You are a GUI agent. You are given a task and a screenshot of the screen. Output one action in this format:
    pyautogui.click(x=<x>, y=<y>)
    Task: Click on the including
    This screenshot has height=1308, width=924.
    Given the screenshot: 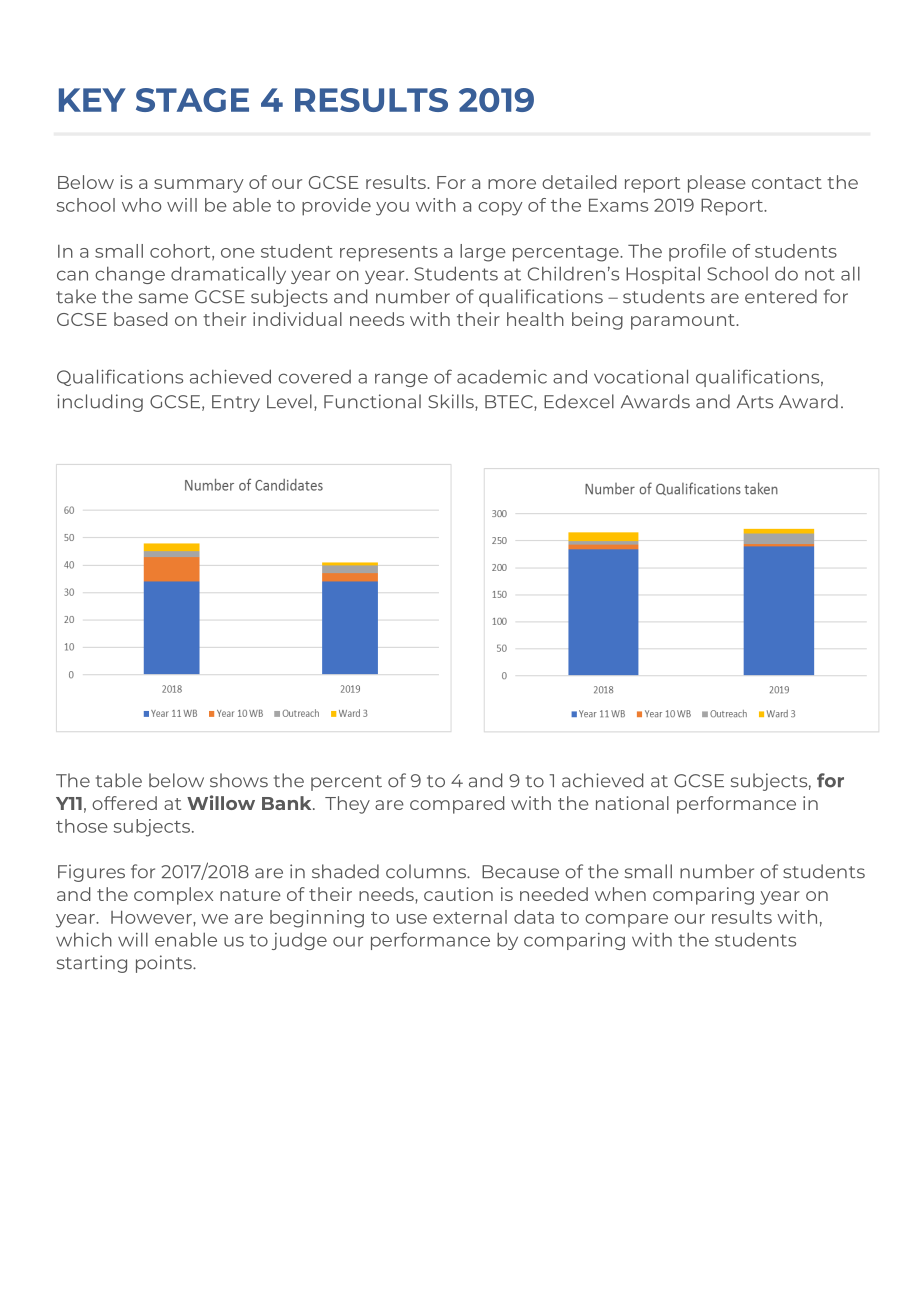 What is the action you would take?
    pyautogui.click(x=100, y=403)
